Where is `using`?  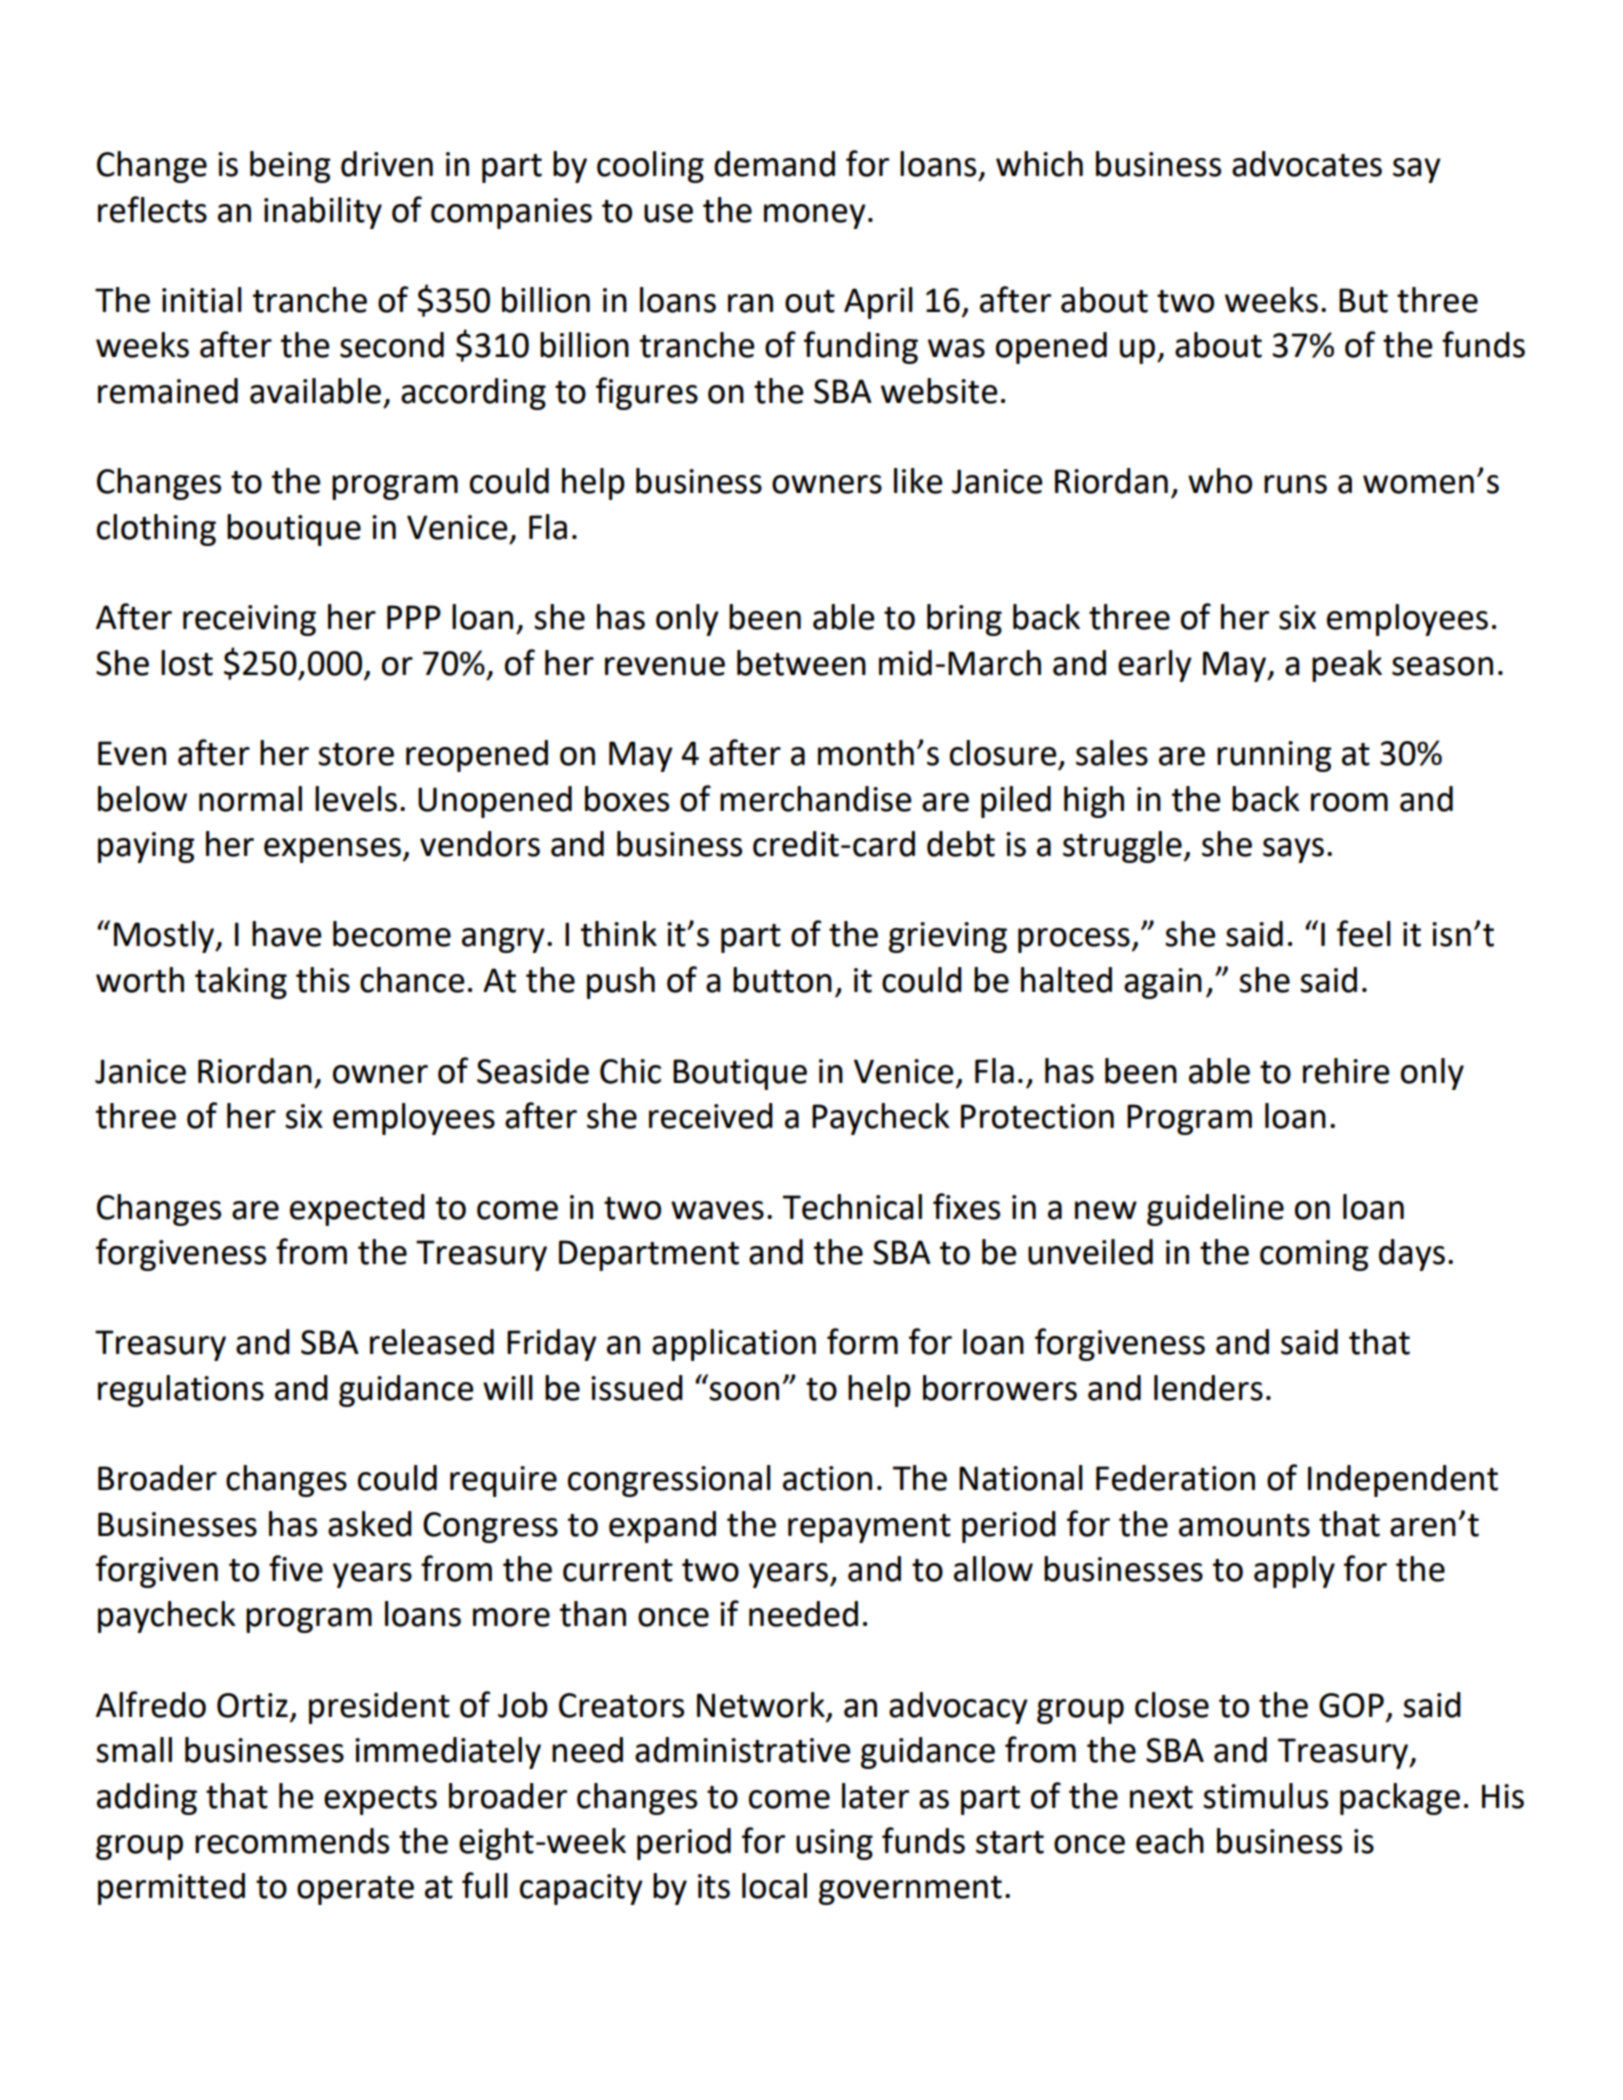
using is located at coordinates (834, 1844).
